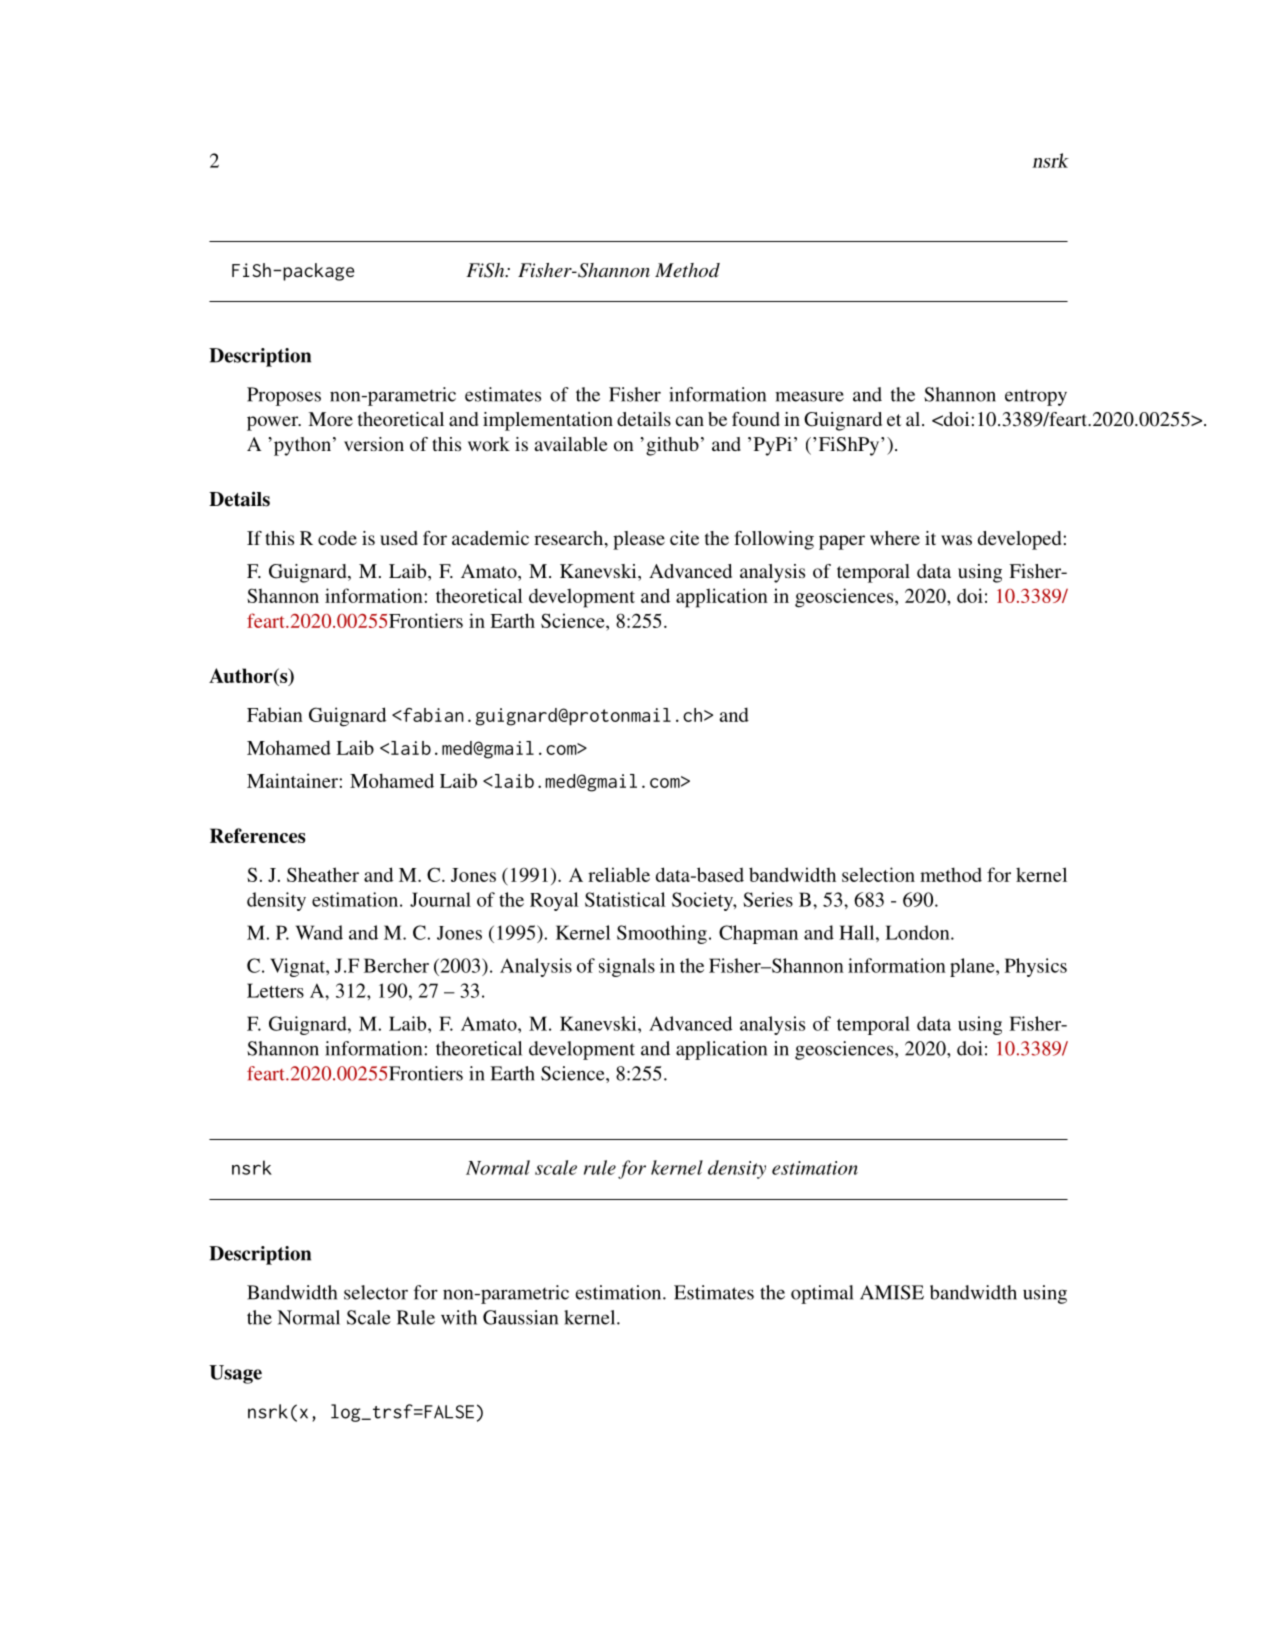 This screenshot has height=1651, width=1276. Describe the element at coordinates (330, 419) in the screenshot. I see `More` at that location.
